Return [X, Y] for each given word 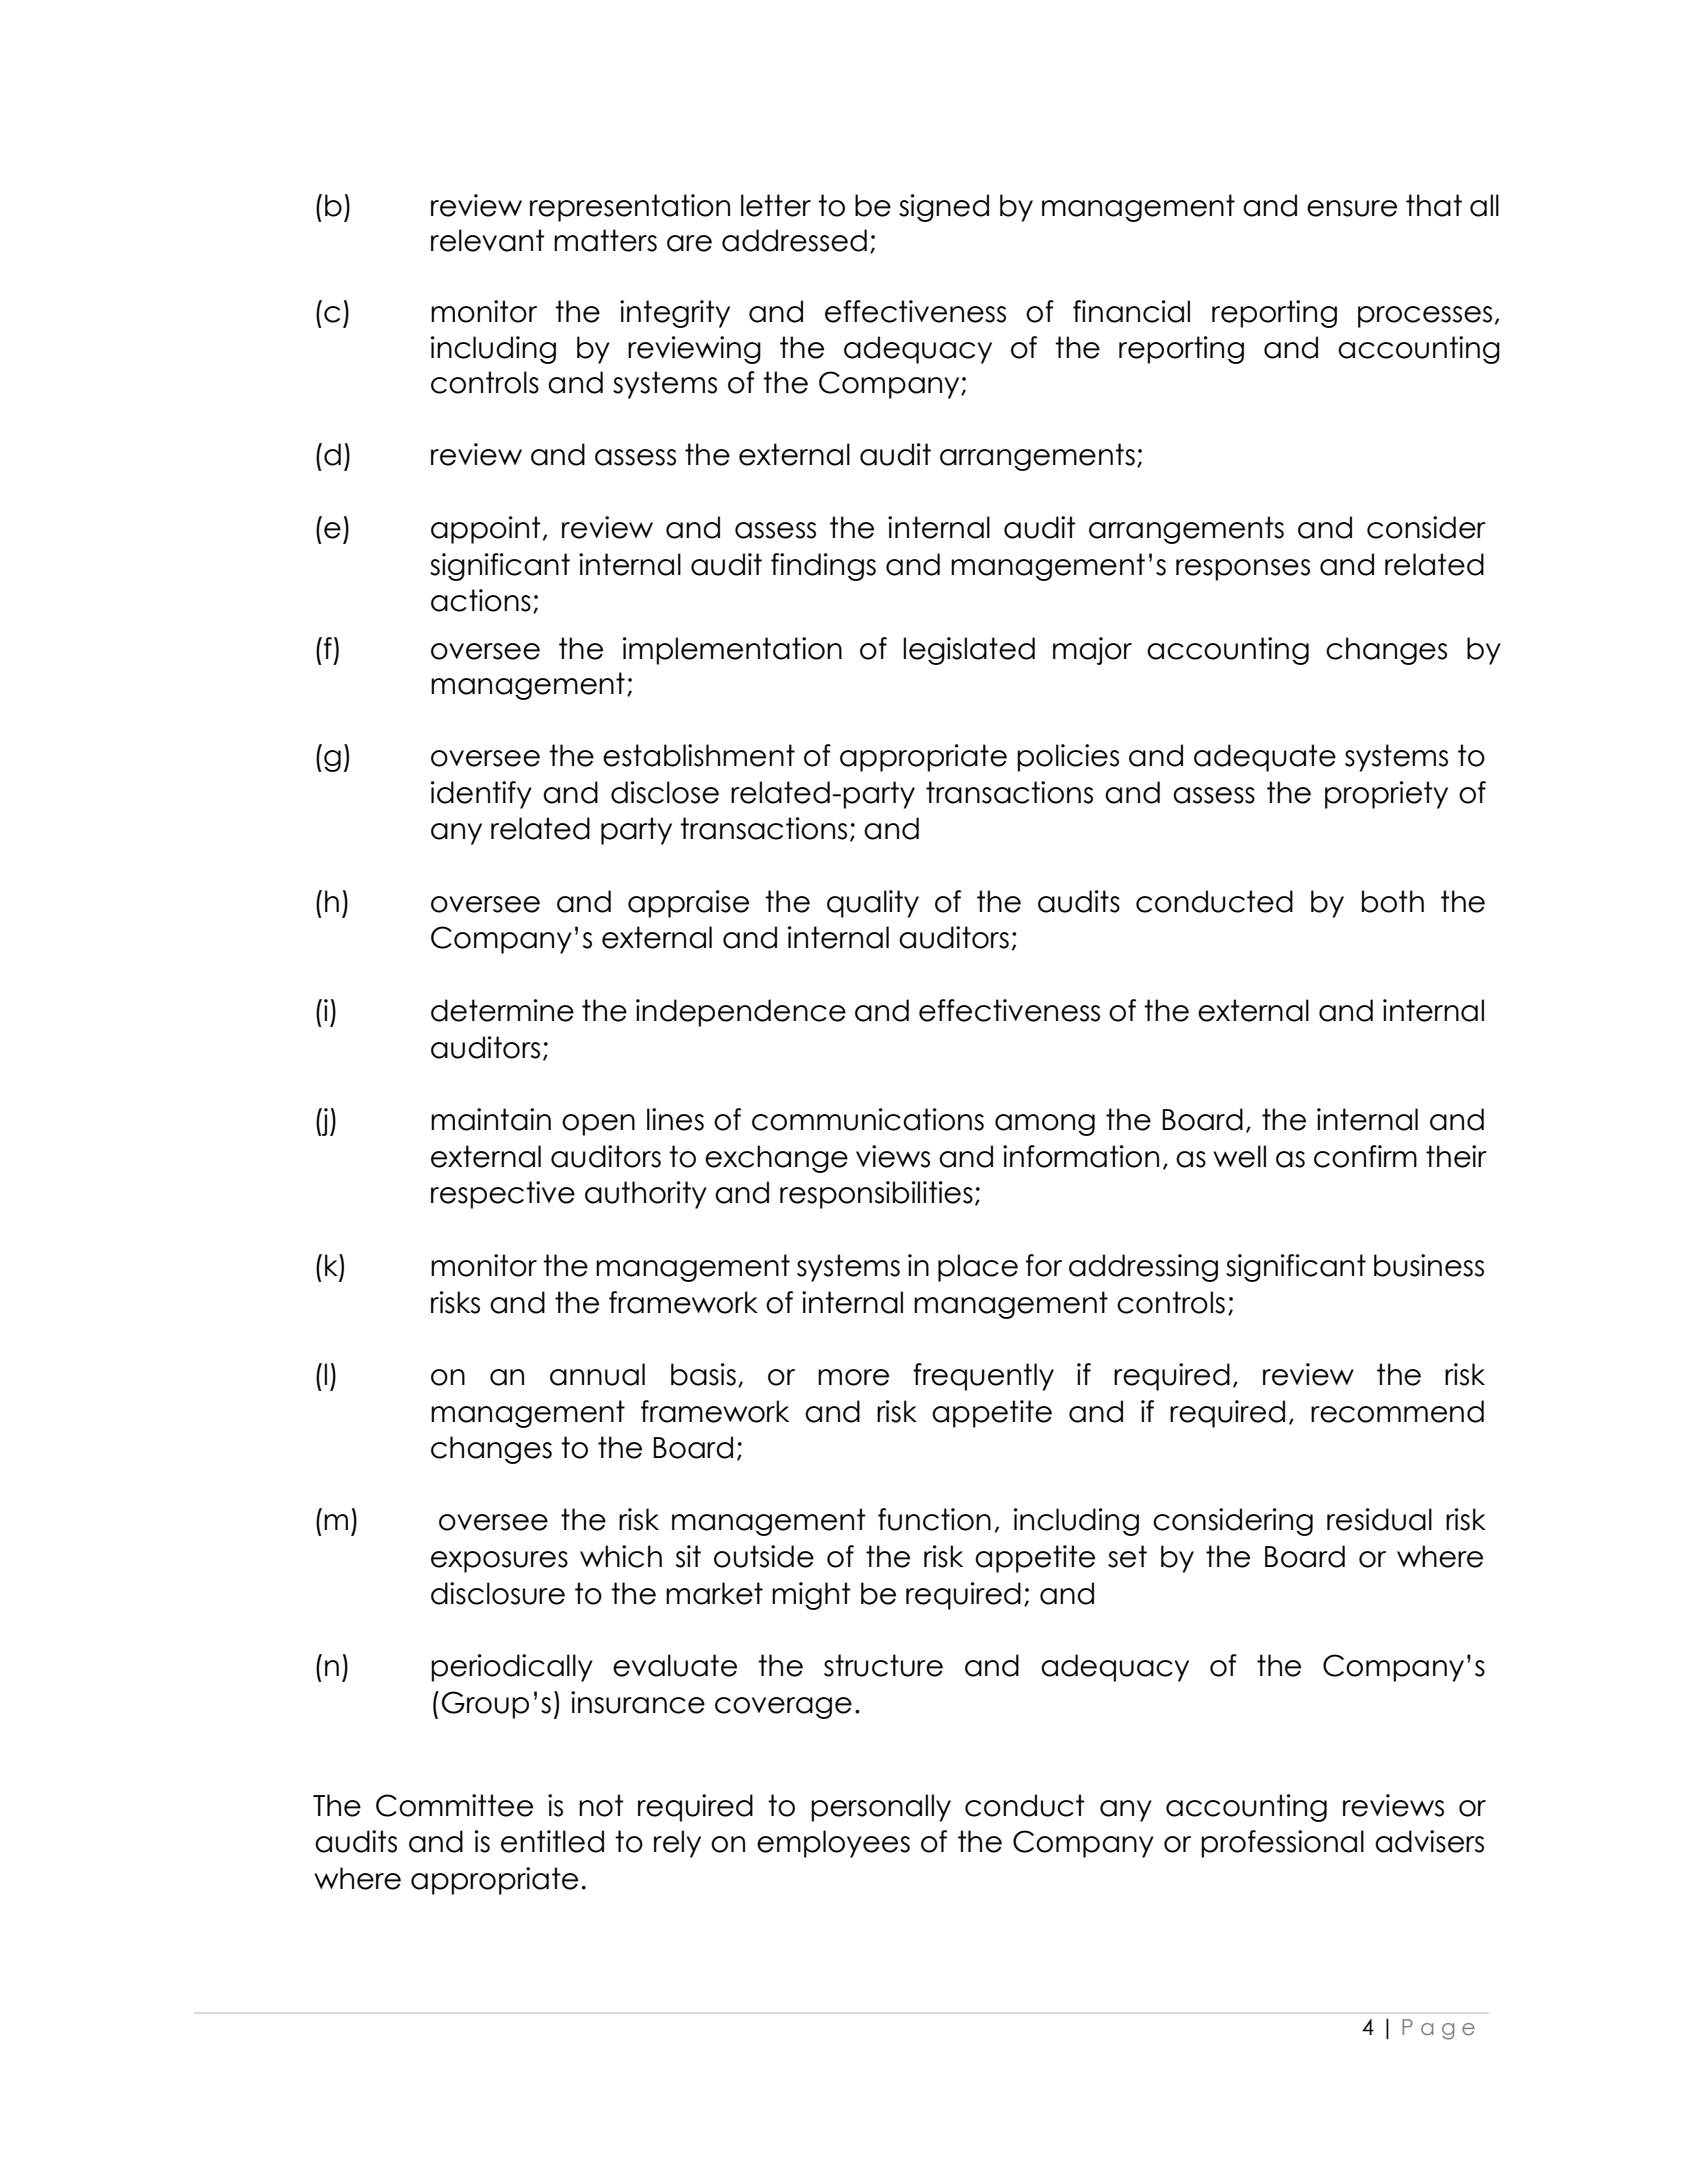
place [978, 1268]
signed [944, 208]
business [1429, 1265]
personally [881, 1808]
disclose [665, 792]
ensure [1352, 208]
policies [1068, 758]
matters [605, 240]
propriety [1386, 795]
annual [597, 1374]
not [601, 1805]
